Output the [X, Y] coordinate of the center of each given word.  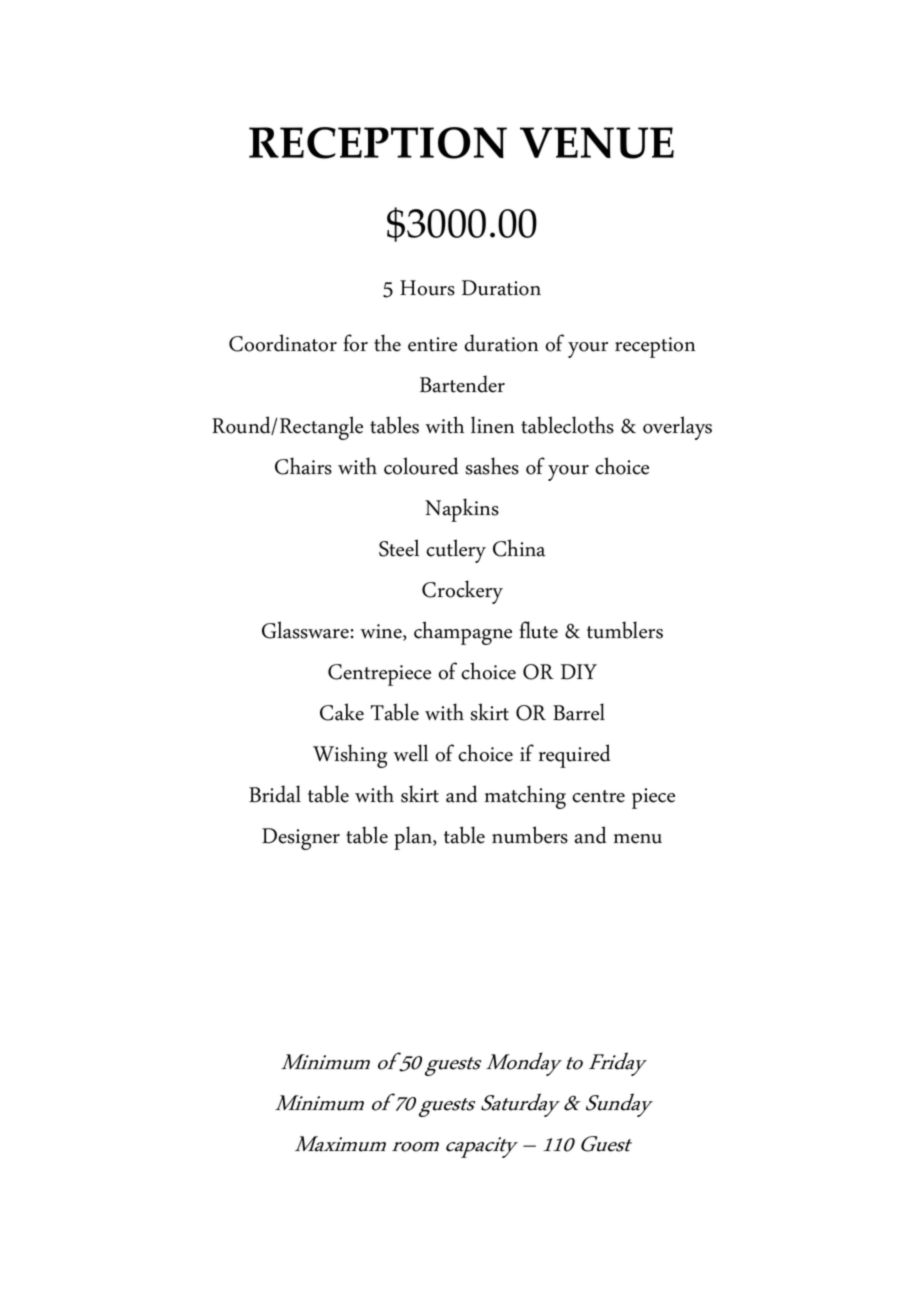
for [356, 343]
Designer [301, 839]
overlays [677, 428]
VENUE [597, 143]
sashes [492, 466]
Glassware [305, 630]
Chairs [303, 466]
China [519, 548]
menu [638, 839]
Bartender [462, 384]
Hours [427, 288]
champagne [463, 633]
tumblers [625, 630]
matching [525, 797]
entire [432, 344]
